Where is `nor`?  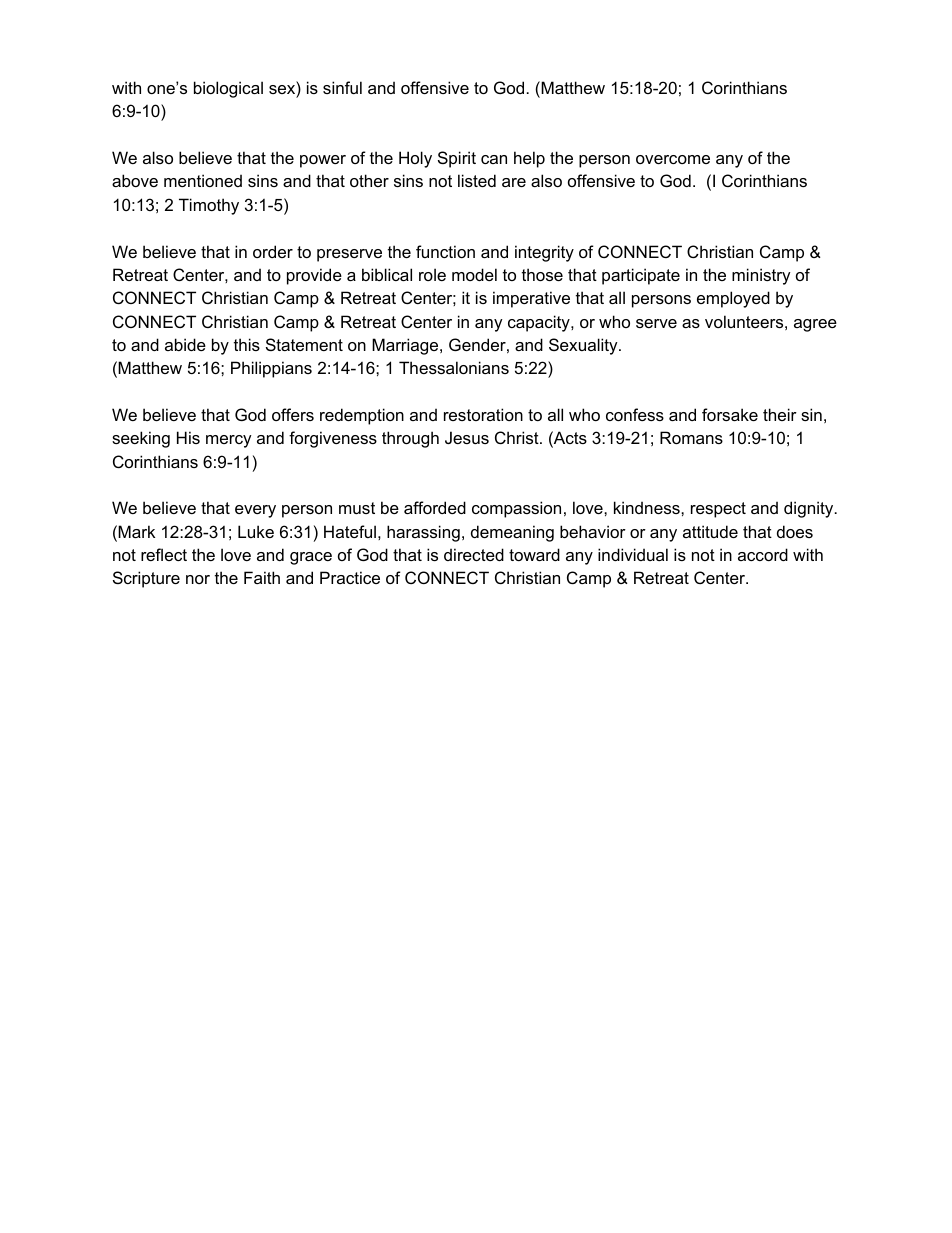
nor is located at coordinates (198, 579).
